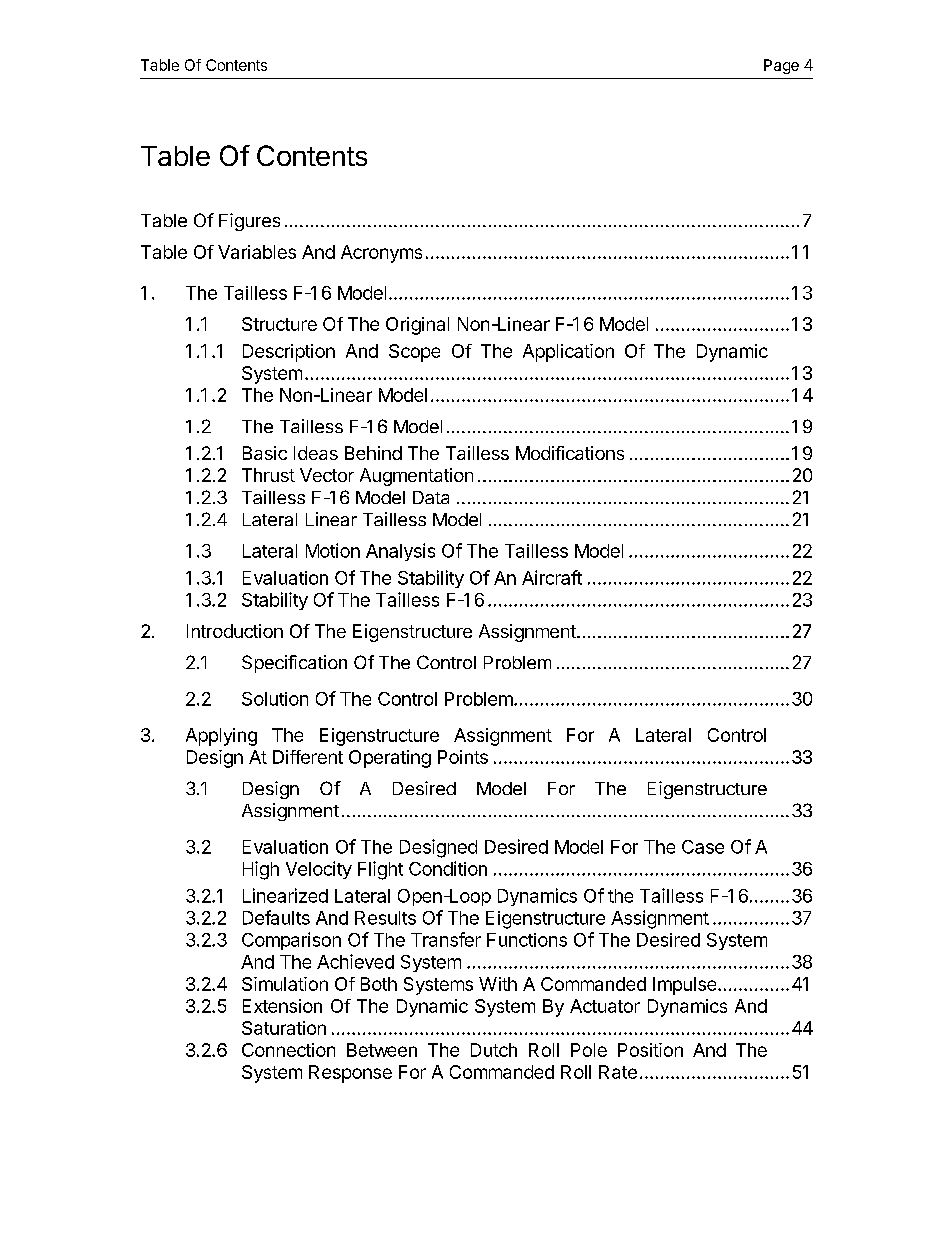 The image size is (952, 1233). Describe the element at coordinates (570, 453) in the screenshot. I see `Modifications` at that location.
